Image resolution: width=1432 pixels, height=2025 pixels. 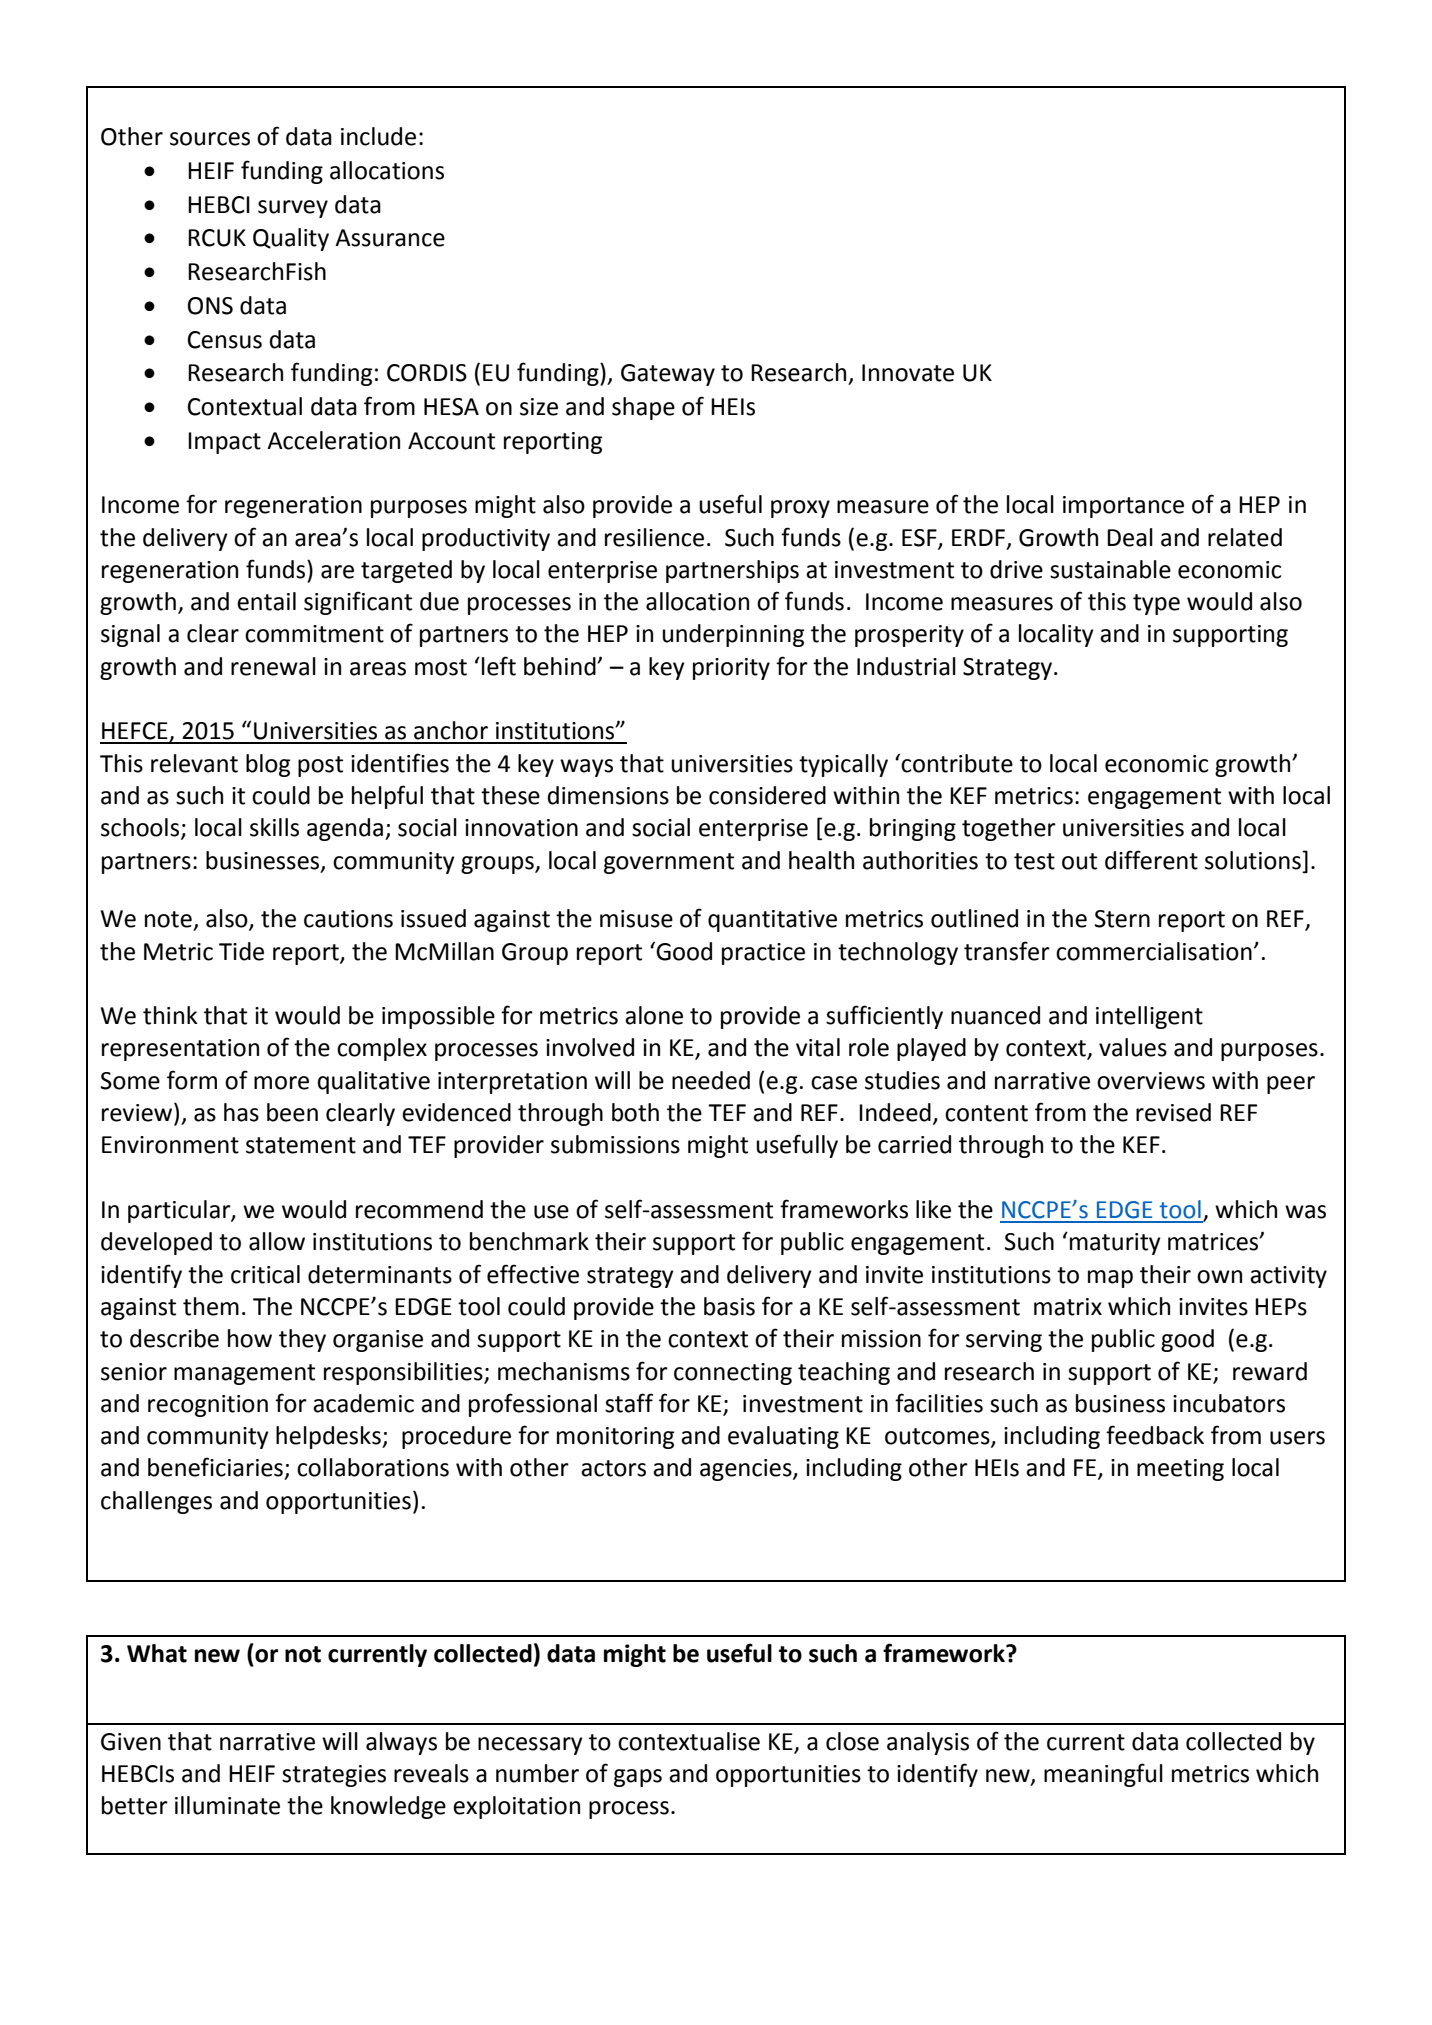 I want to click on commercialisation, so click(x=1154, y=951).
